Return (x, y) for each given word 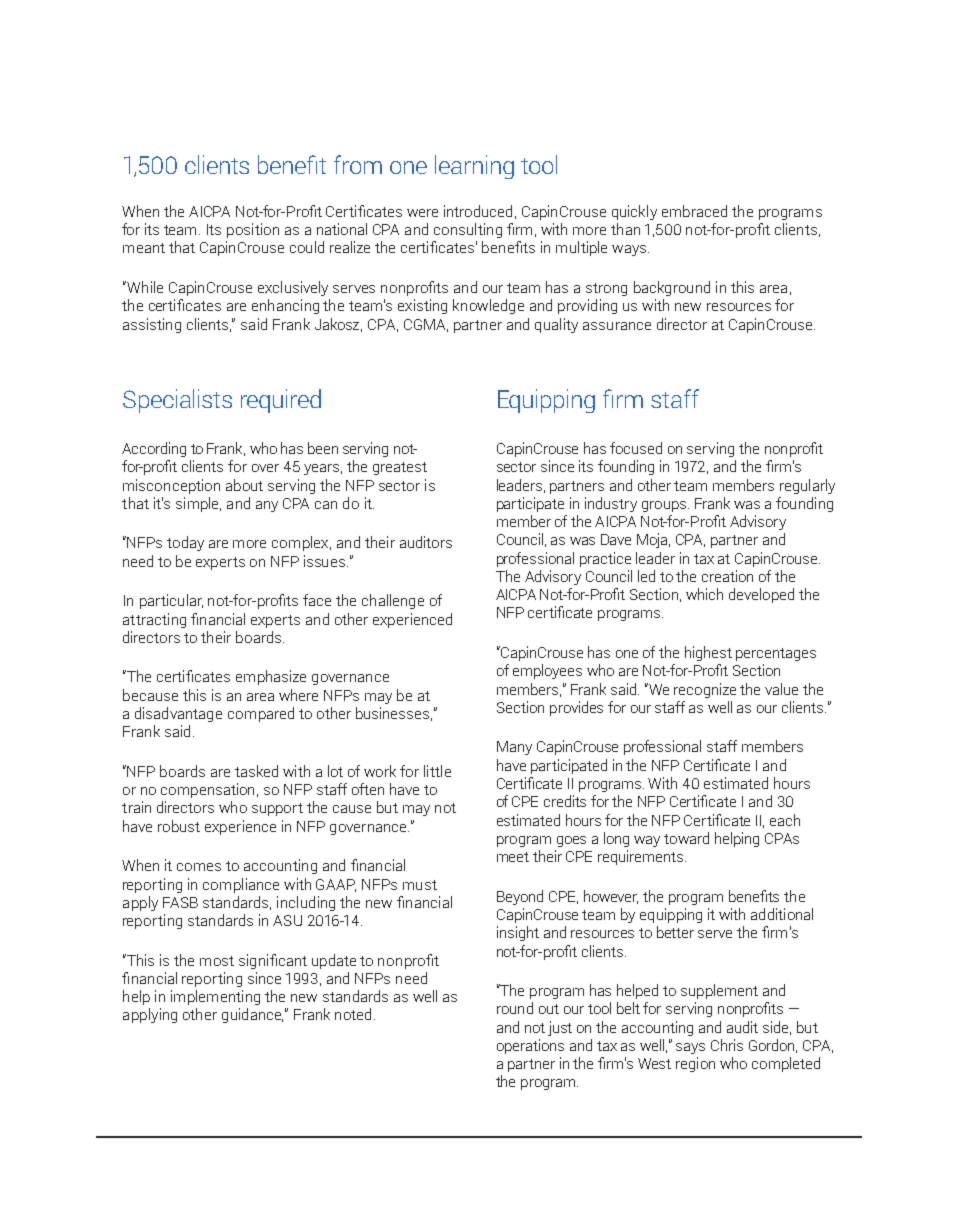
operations (530, 1046)
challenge (393, 601)
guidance (252, 1015)
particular (171, 601)
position (253, 230)
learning (474, 167)
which (704, 594)
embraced (694, 211)
